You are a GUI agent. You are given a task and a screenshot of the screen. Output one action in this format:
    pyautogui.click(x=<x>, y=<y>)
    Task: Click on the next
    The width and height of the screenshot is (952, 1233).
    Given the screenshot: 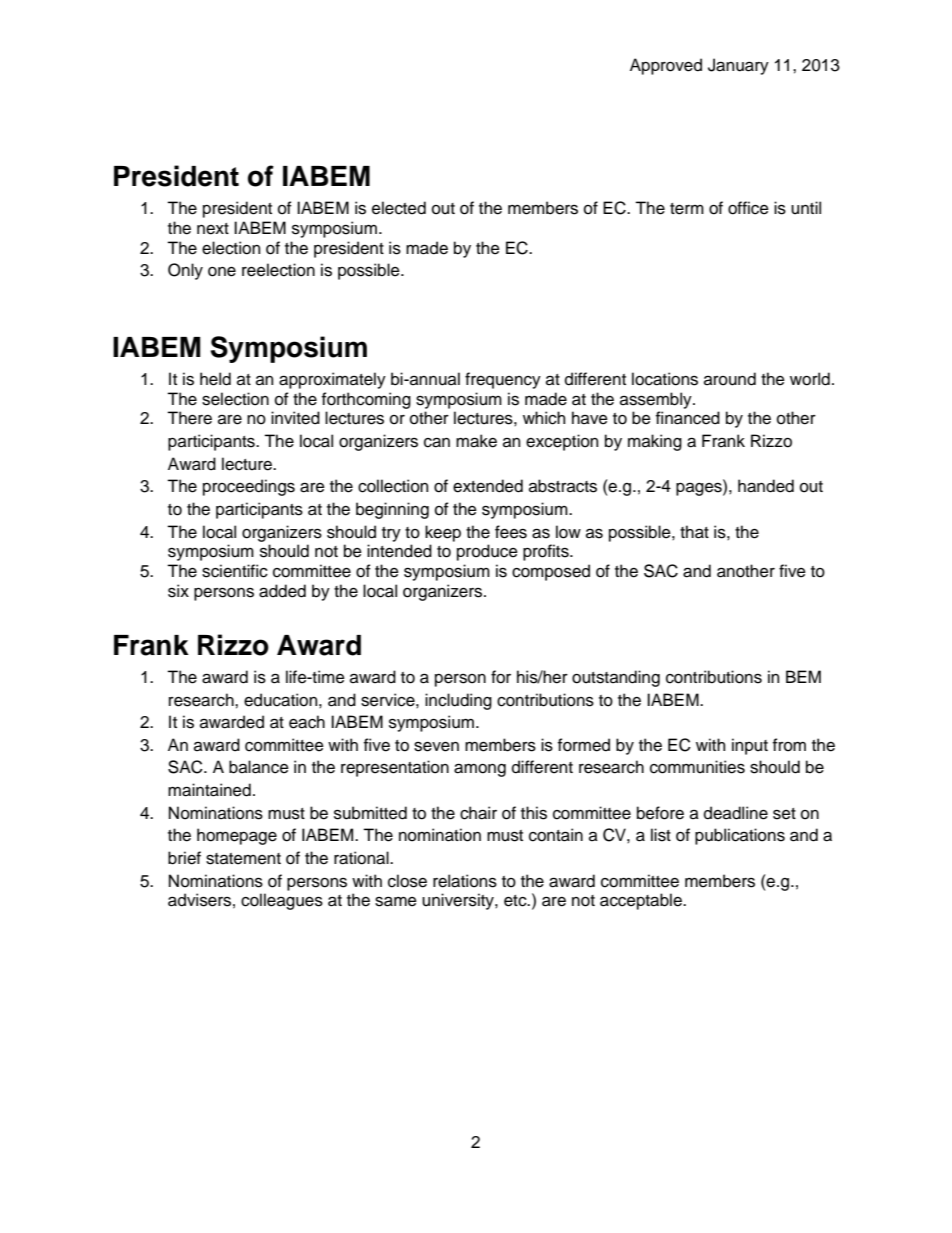 What is the action you would take?
    pyautogui.click(x=213, y=229)
